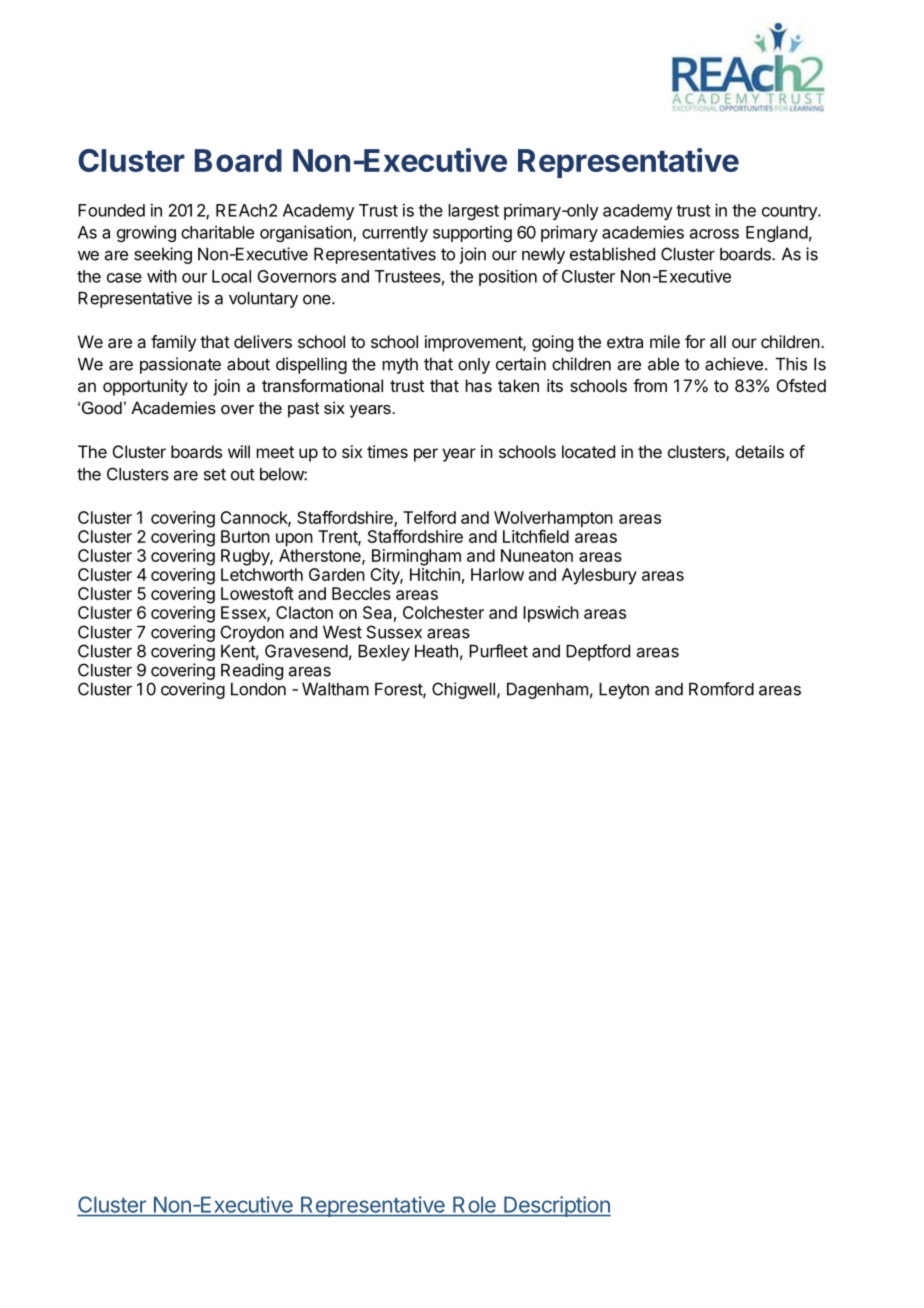 This document has height=1308, width=924. Describe the element at coordinates (472, 234) in the document. I see `supporting` at that location.
